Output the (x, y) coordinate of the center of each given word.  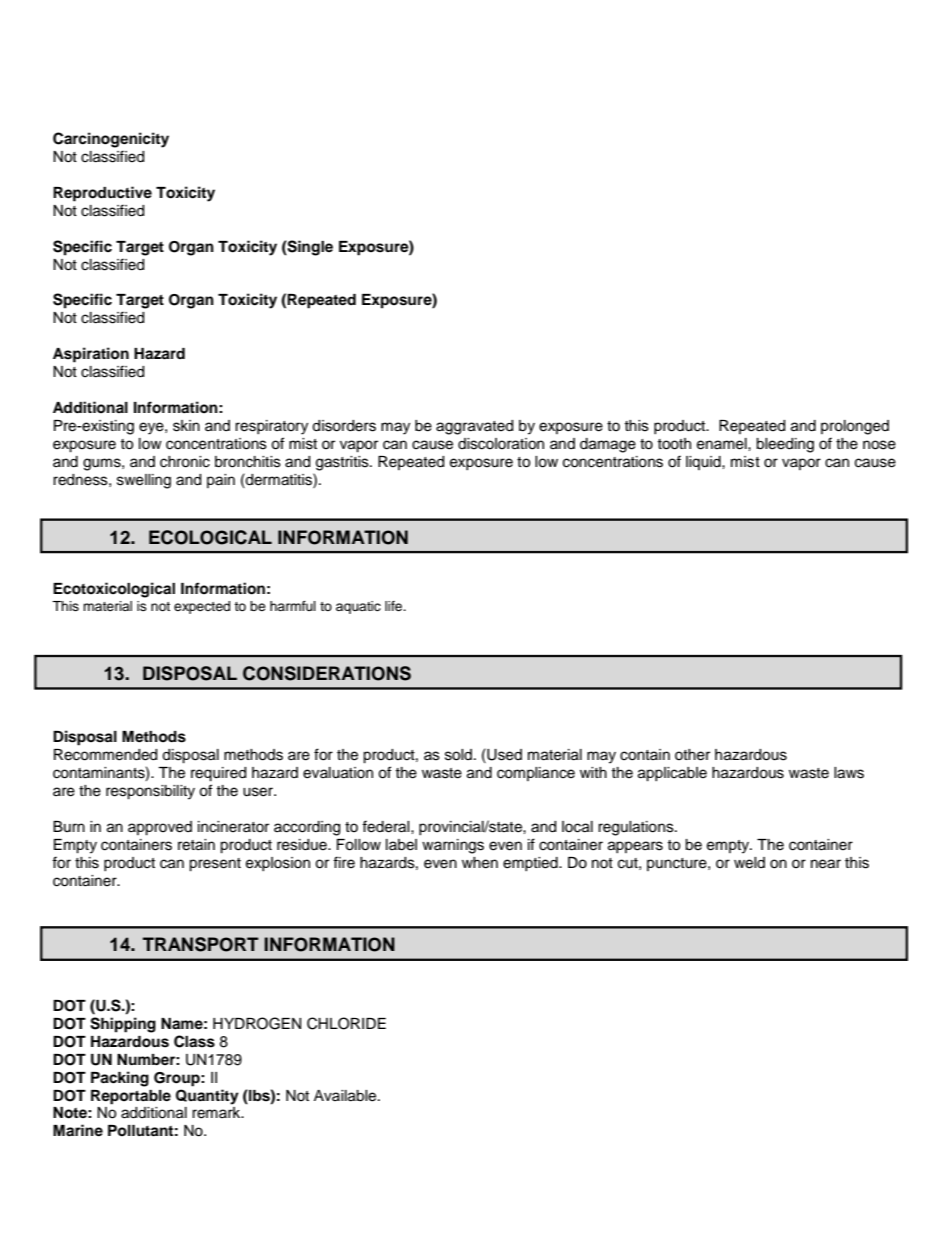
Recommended (105, 755)
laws (849, 773)
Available (346, 1096)
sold (458, 755)
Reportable (131, 1097)
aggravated (474, 427)
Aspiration (91, 355)
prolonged (855, 427)
